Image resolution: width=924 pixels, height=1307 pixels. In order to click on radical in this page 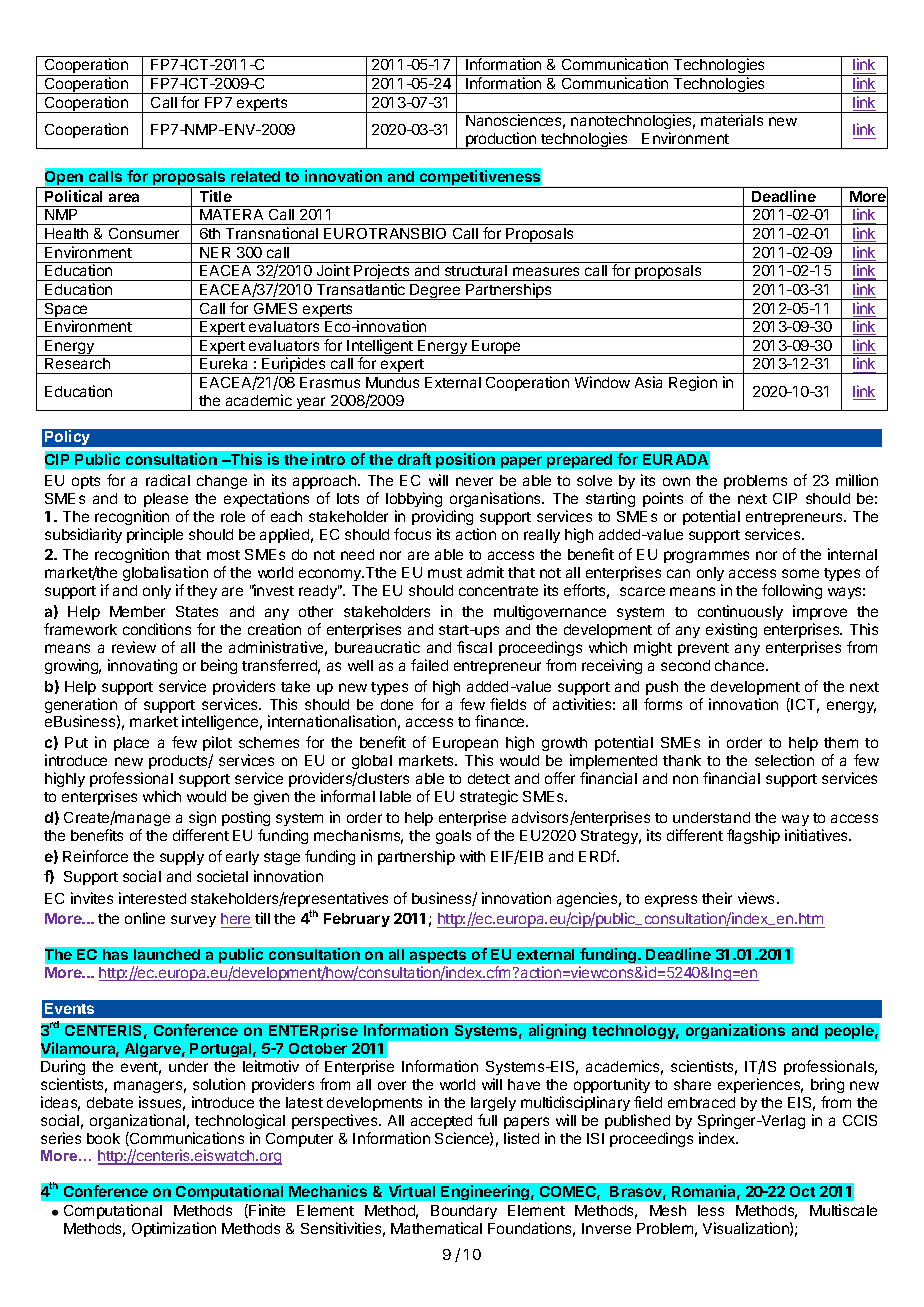, I will do `click(168, 480)`.
